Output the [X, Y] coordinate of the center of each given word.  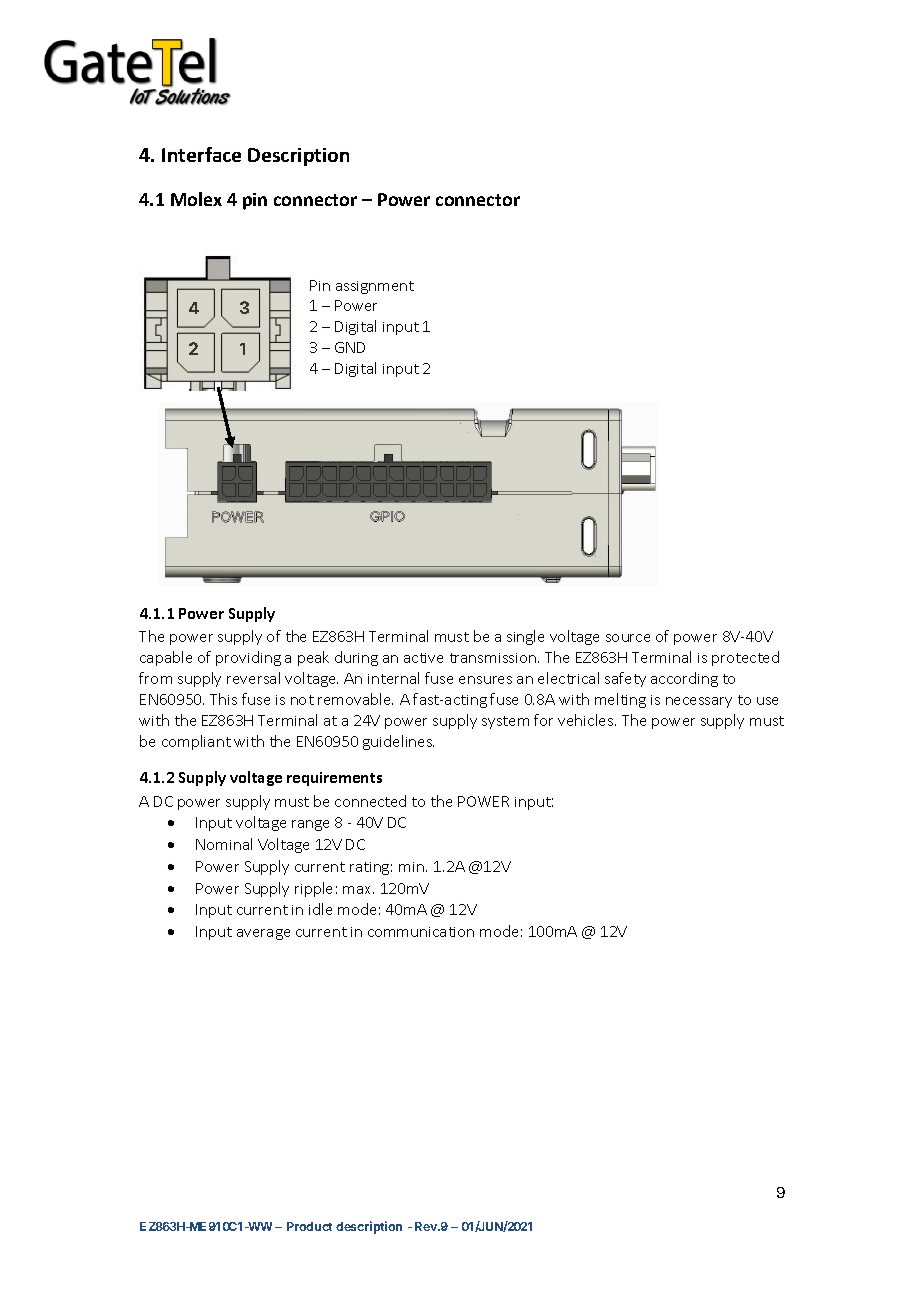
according [684, 679]
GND [350, 347]
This [223, 699]
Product [309, 1226]
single [525, 637]
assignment [375, 287]
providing [248, 658]
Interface [201, 154]
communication [421, 932]
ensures [485, 680]
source [628, 638]
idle [320, 909]
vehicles [587, 720]
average [263, 934]
